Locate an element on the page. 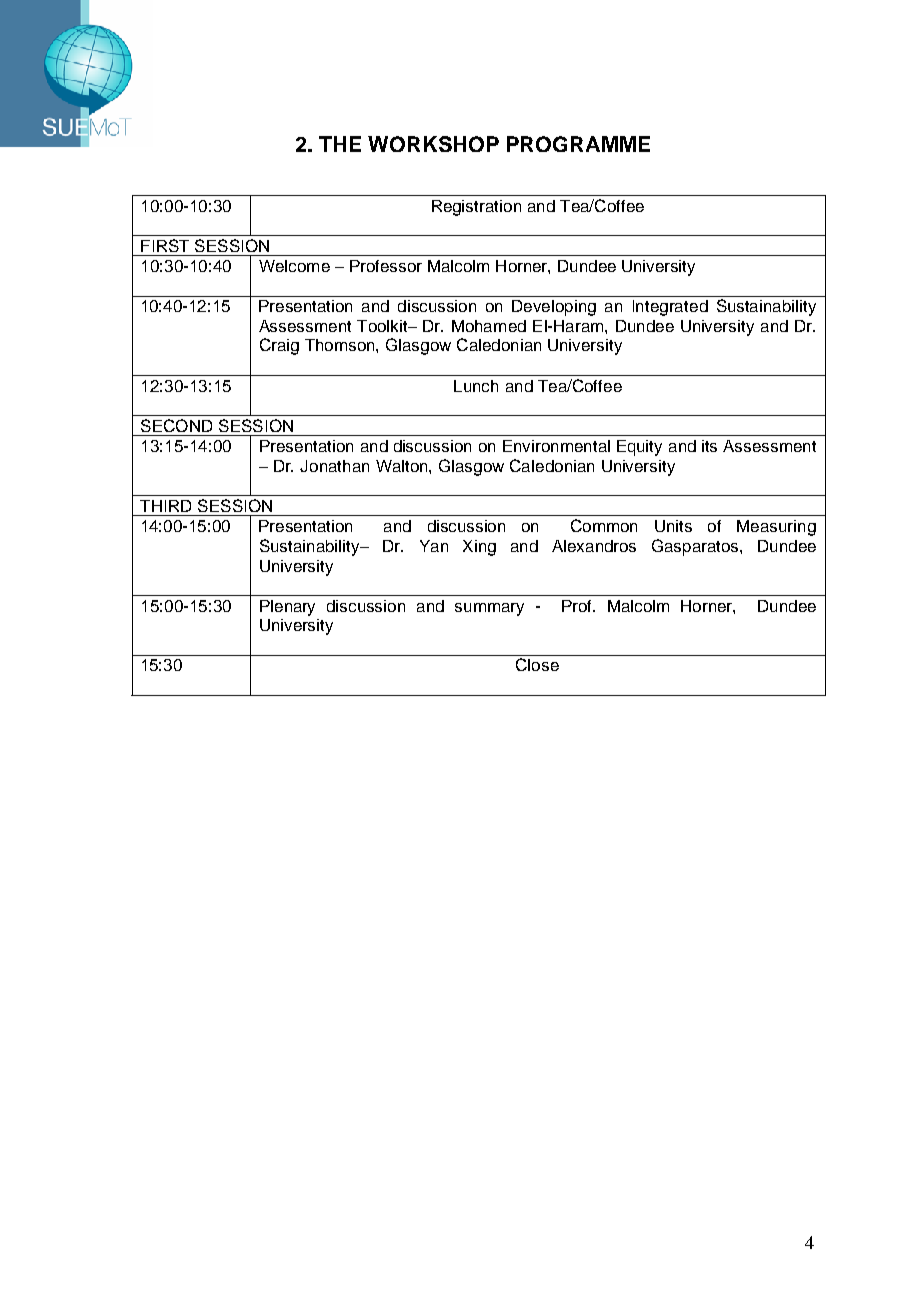  summary is located at coordinates (489, 609).
